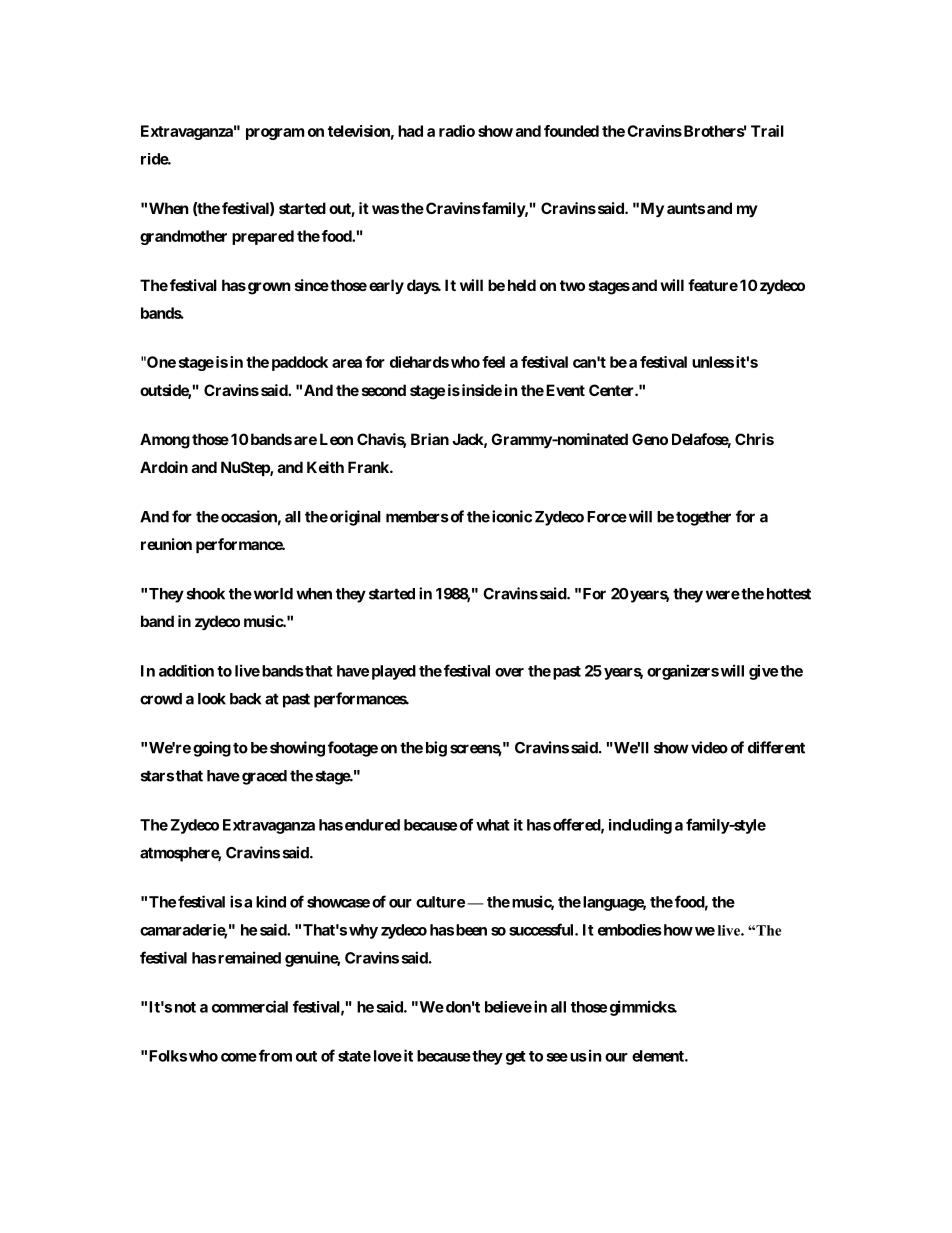  Describe the element at coordinates (767, 131) in the document. I see `Trail` at that location.
